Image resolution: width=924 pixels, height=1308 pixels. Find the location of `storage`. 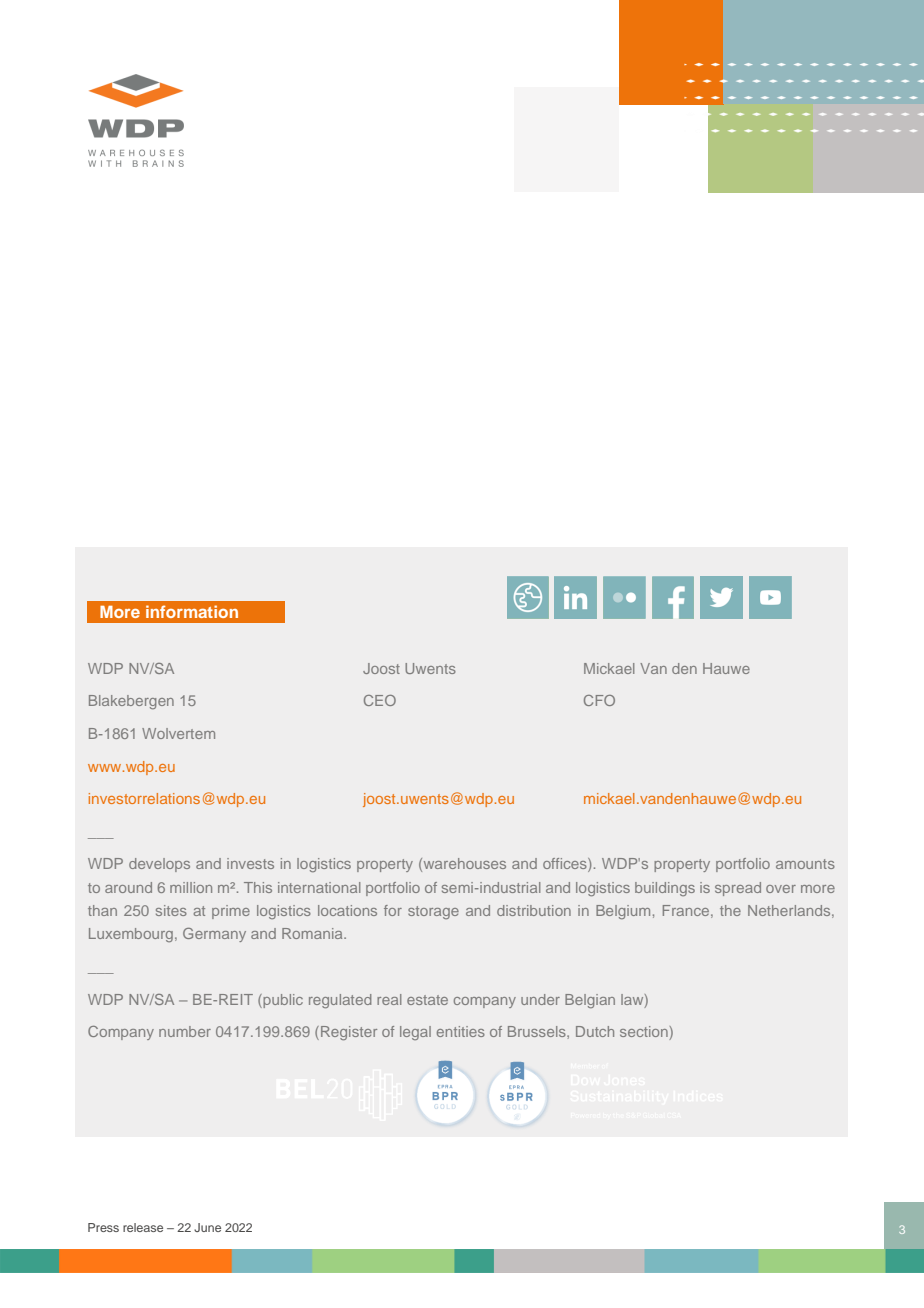

storage is located at coordinates (433, 912).
